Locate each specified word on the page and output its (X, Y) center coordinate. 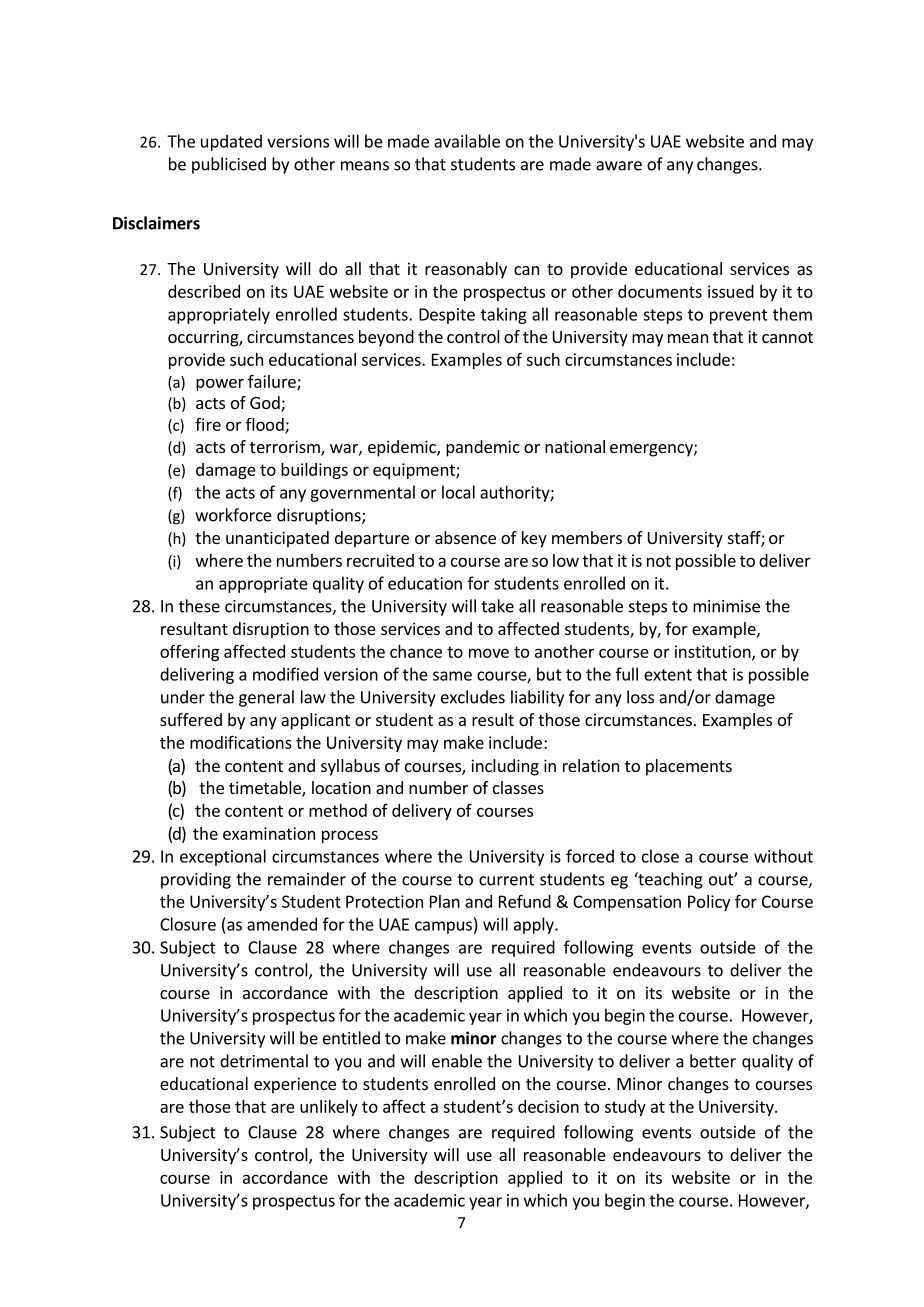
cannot (787, 337)
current (506, 880)
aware (619, 166)
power (220, 385)
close (660, 856)
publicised (229, 165)
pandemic (483, 448)
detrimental (264, 1061)
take (497, 606)
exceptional (223, 857)
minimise (726, 606)
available (467, 141)
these (199, 606)
